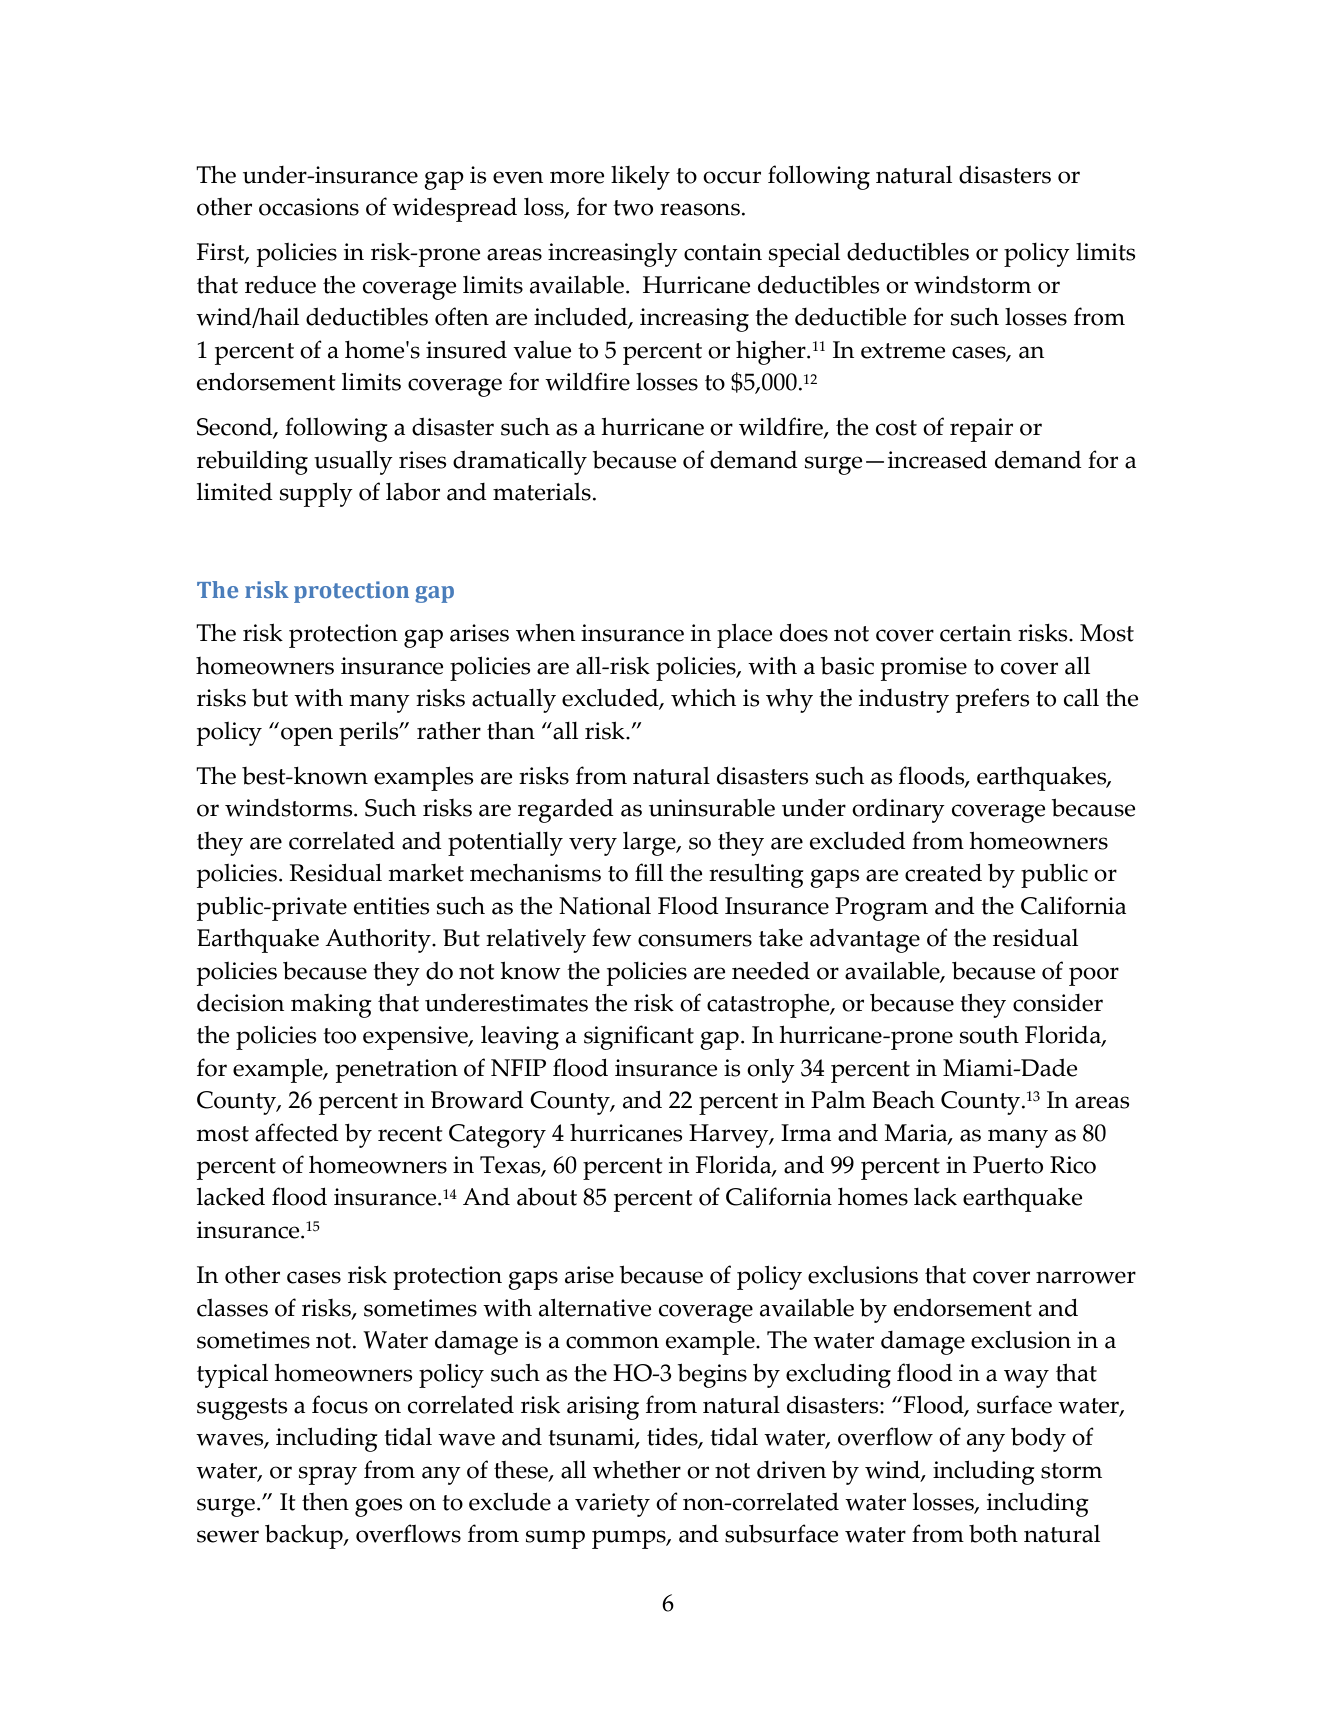 This image has width=1336, height=1729. Describe the element at coordinates (976, 633) in the image. I see `certain` at that location.
